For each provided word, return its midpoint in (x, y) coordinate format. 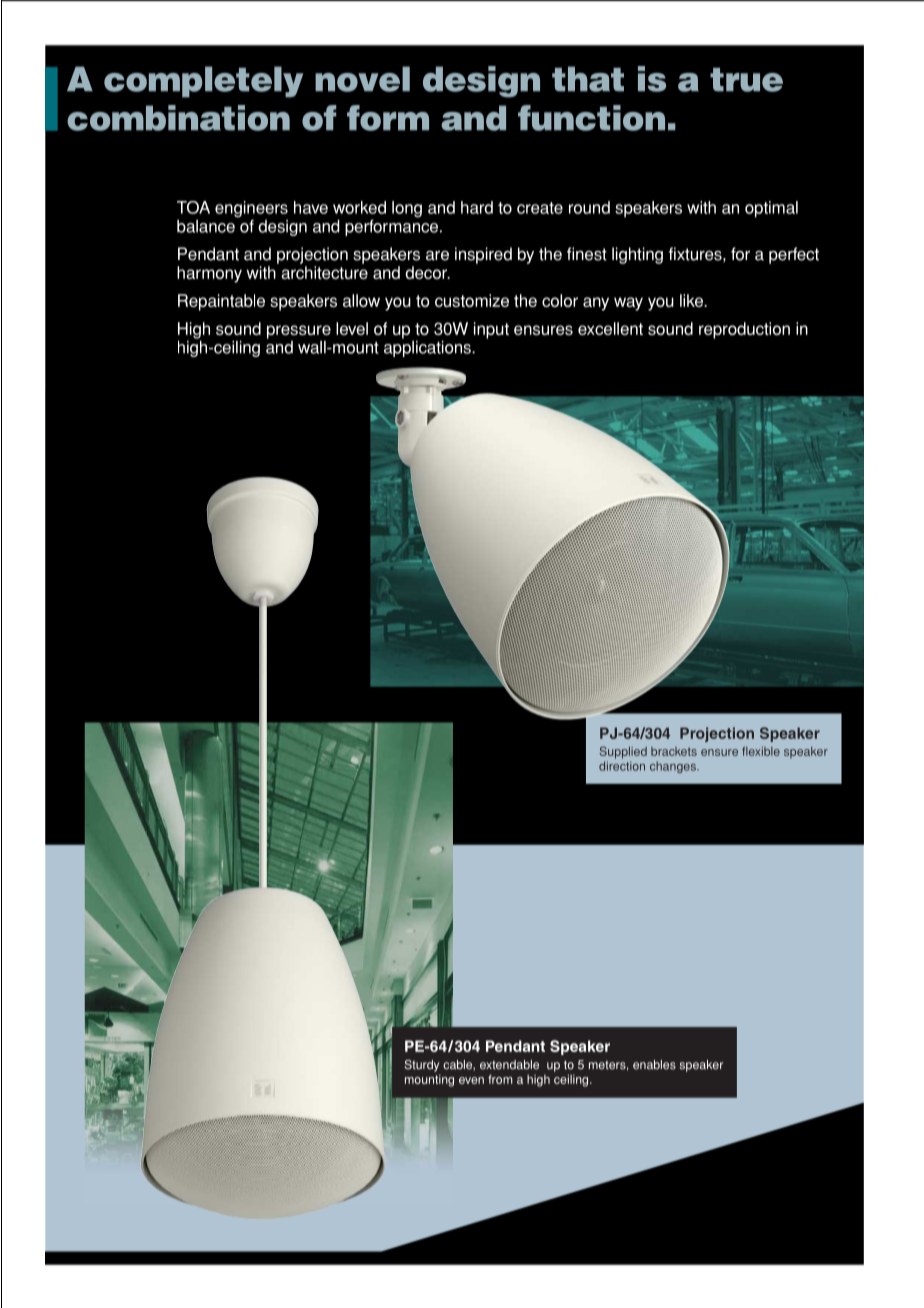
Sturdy (421, 1066)
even (471, 1080)
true (746, 80)
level (352, 328)
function (591, 118)
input (491, 330)
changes (674, 767)
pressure (299, 332)
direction (622, 766)
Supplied (623, 752)
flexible (761, 751)
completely (203, 82)
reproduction (744, 330)
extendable (509, 1065)
